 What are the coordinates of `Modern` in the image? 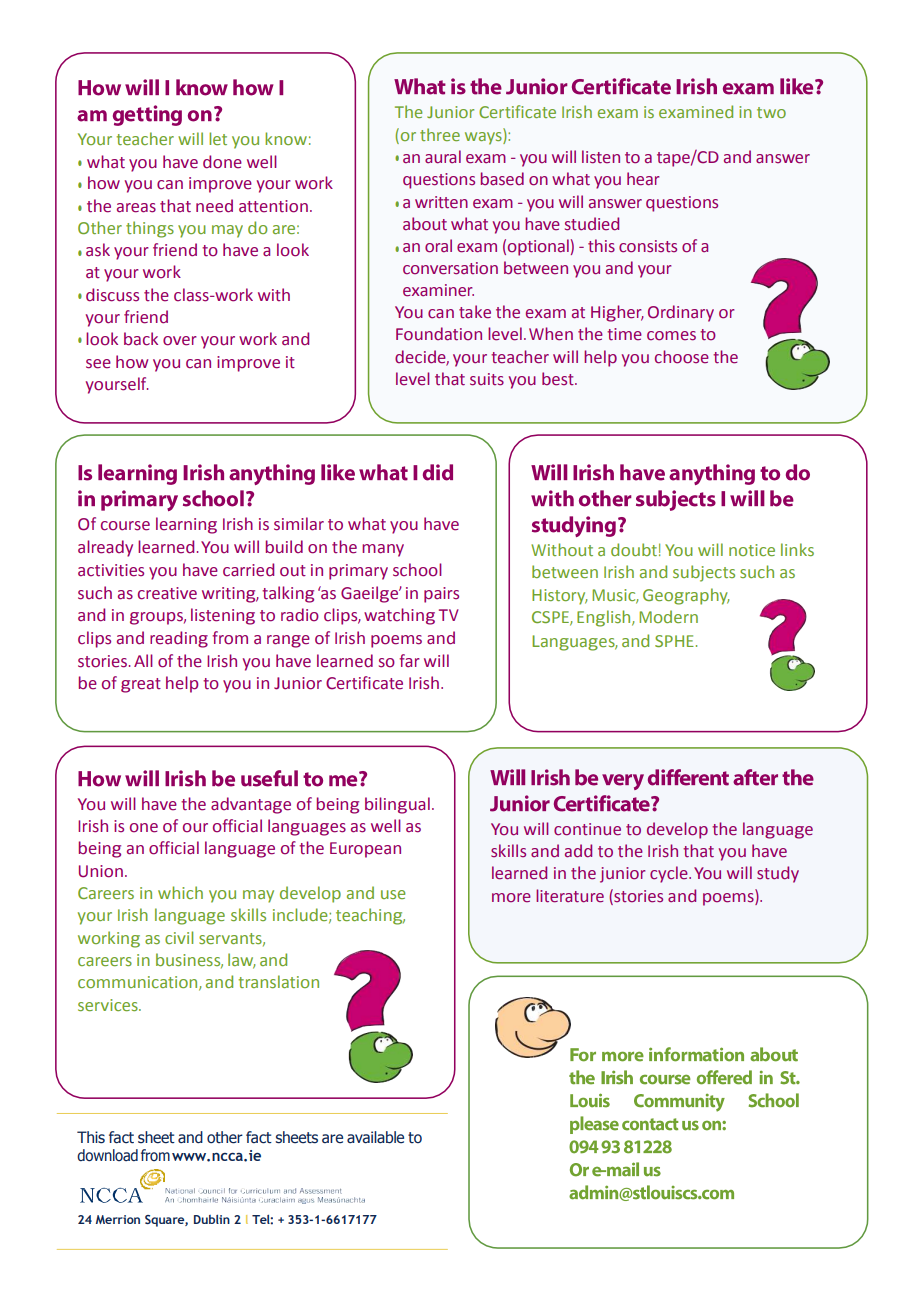 It's located at (668, 616).
